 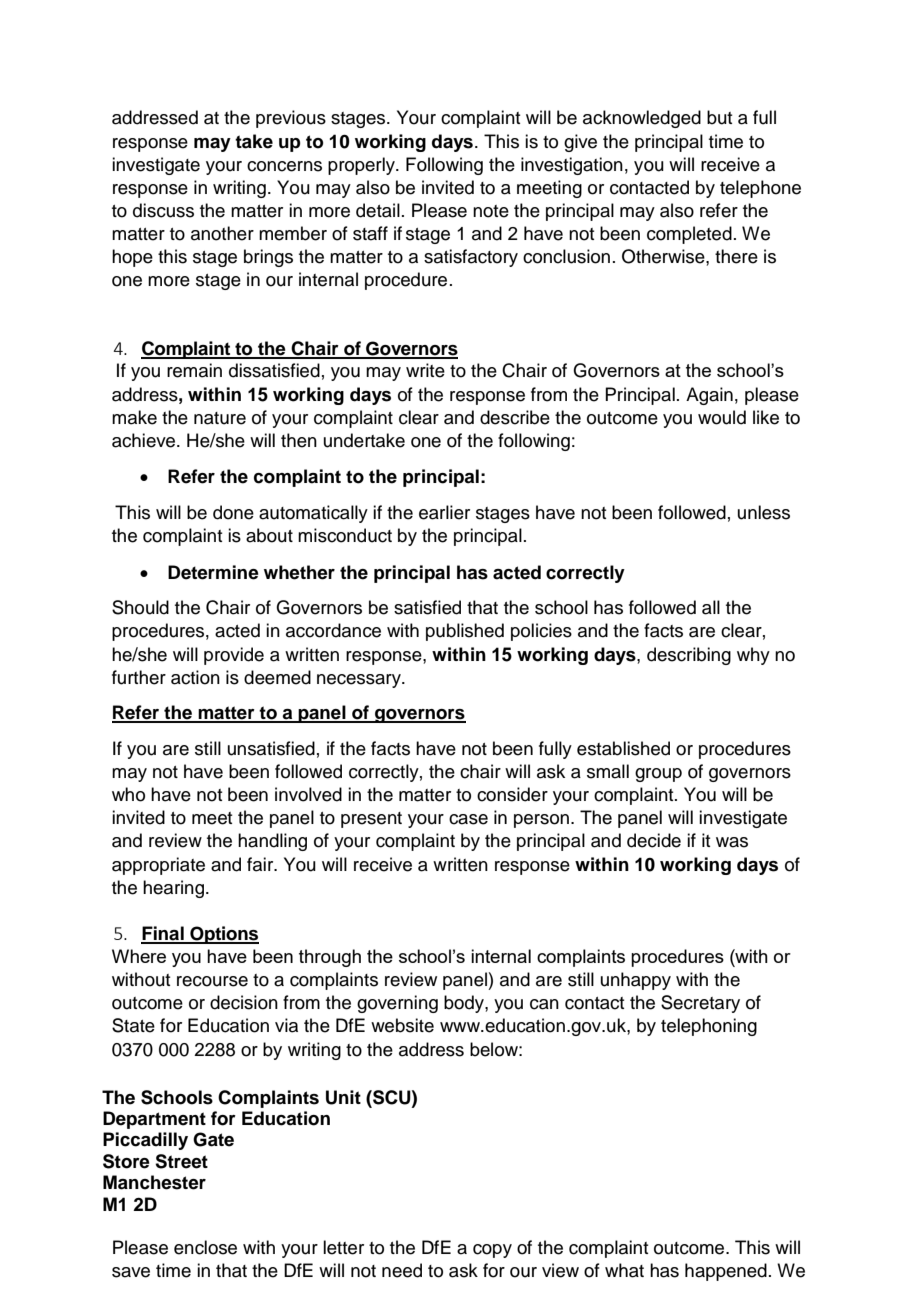 I want to click on discuss, so click(x=163, y=210).
